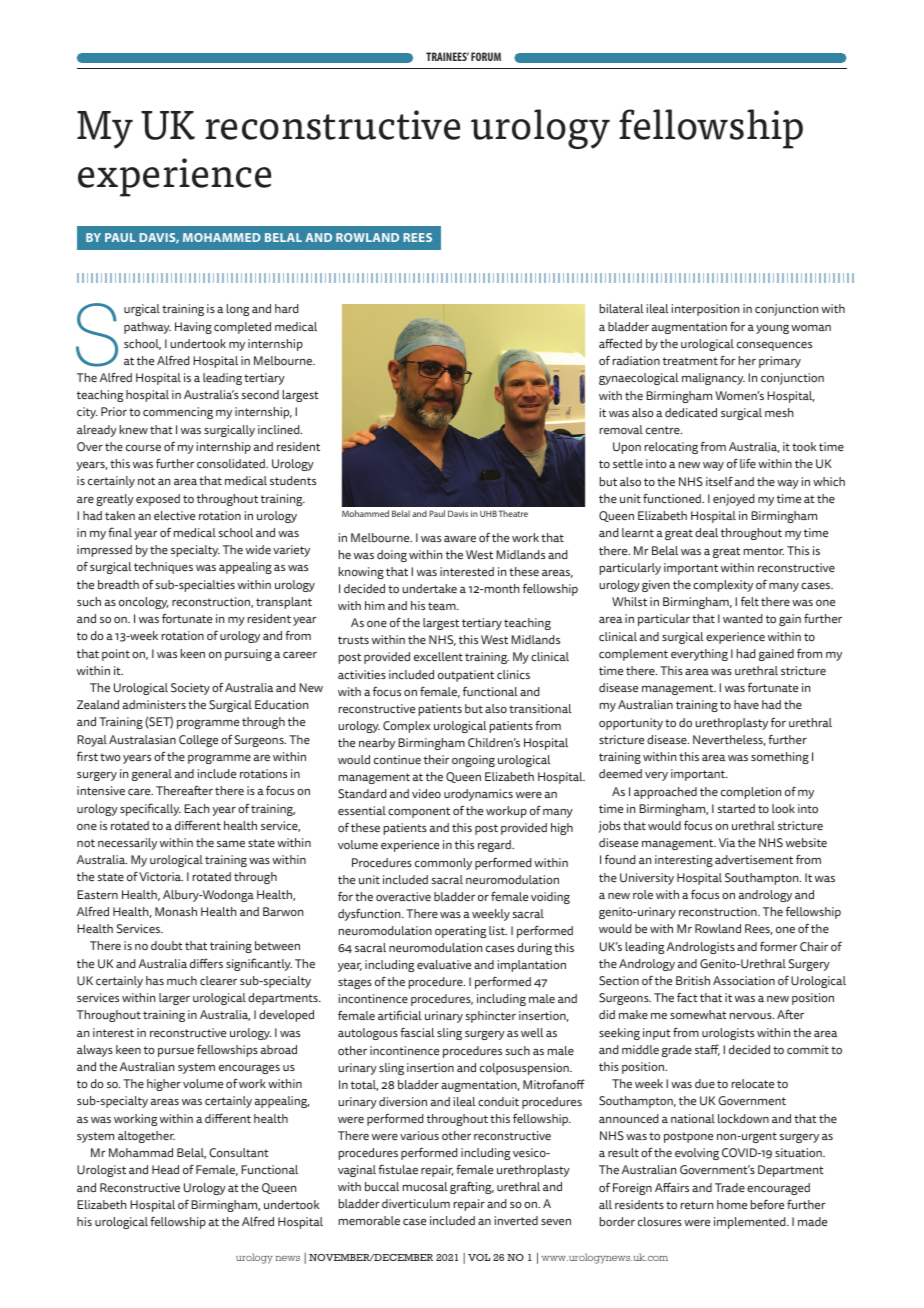  What do you see at coordinates (486, 56) in the screenshot?
I see `FORUM` at bounding box center [486, 56].
